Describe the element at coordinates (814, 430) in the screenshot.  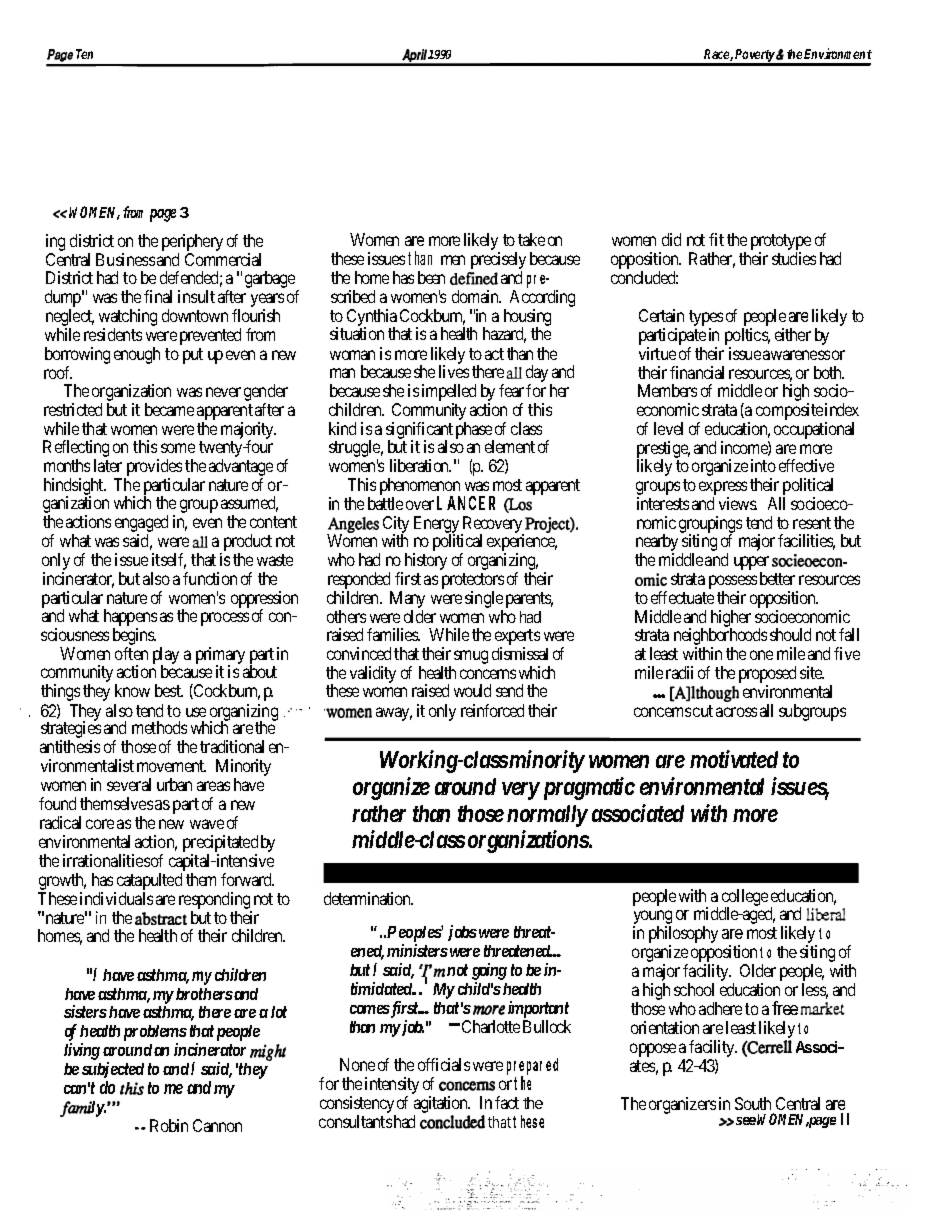
I see `occupational` at that location.
